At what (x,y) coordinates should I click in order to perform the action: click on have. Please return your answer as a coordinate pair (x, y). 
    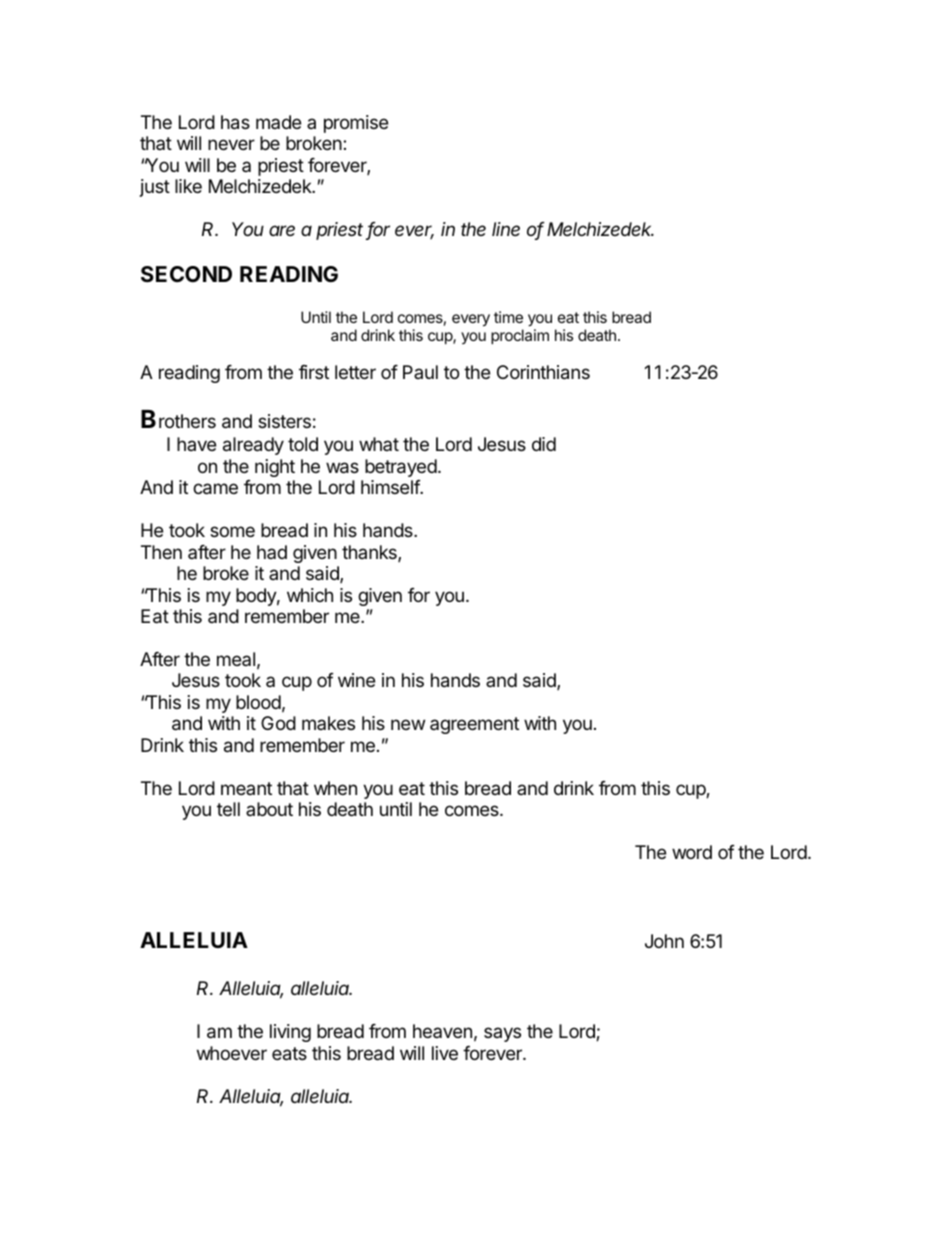
    Looking at the image, I should click on (196, 444).
